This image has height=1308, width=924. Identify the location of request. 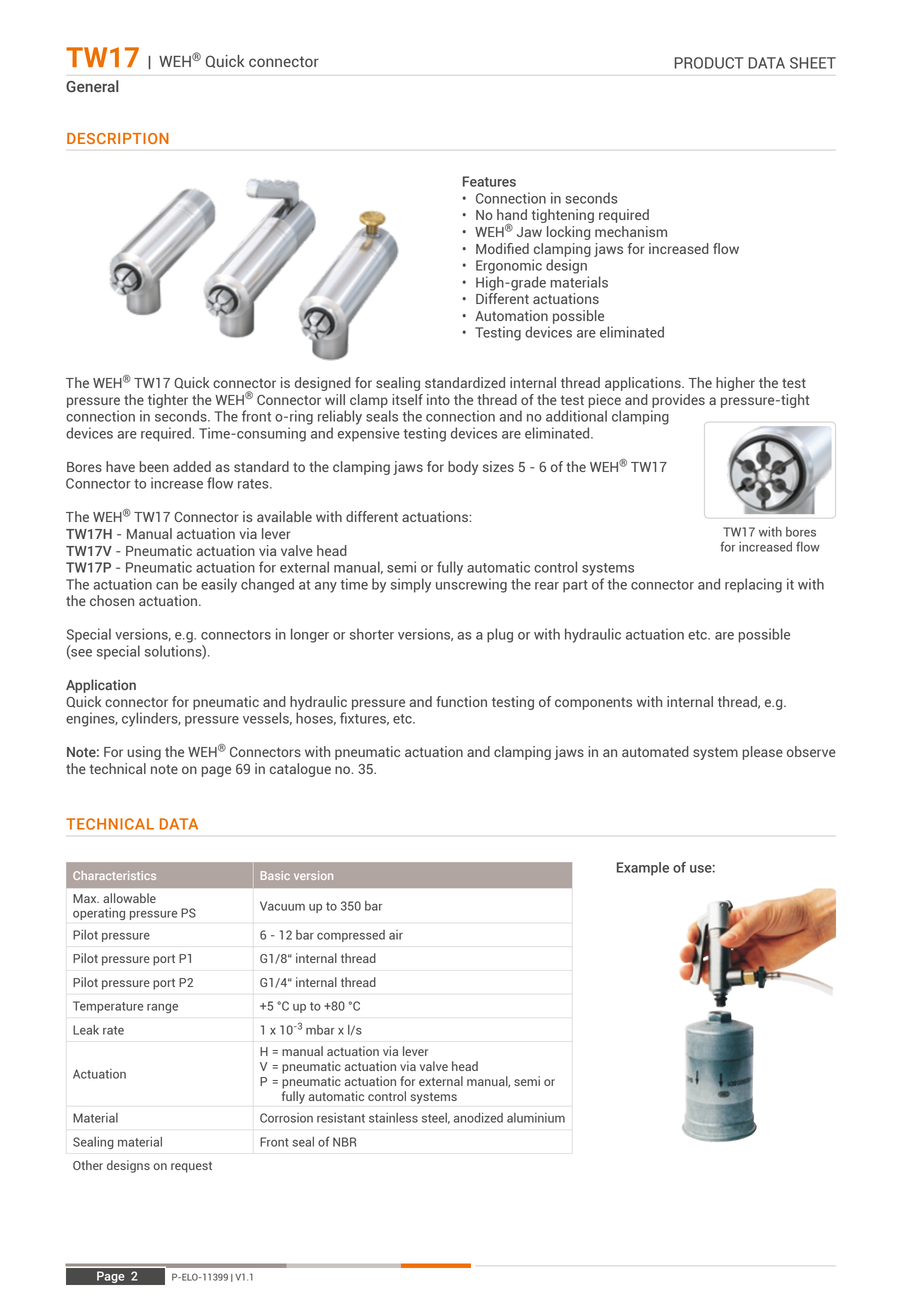
(191, 1167).
